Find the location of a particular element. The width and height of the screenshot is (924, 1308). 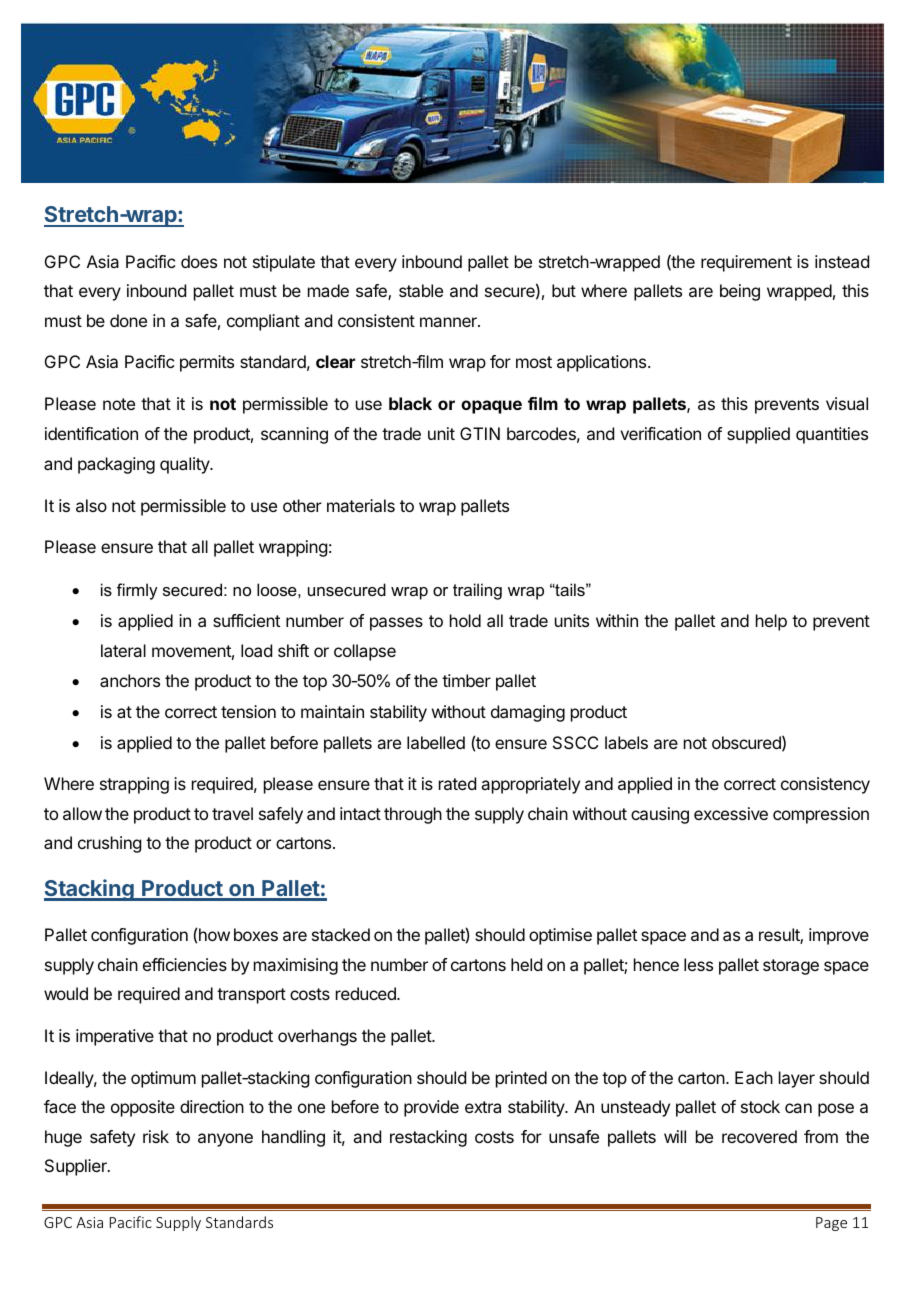

stable is located at coordinates (421, 290).
